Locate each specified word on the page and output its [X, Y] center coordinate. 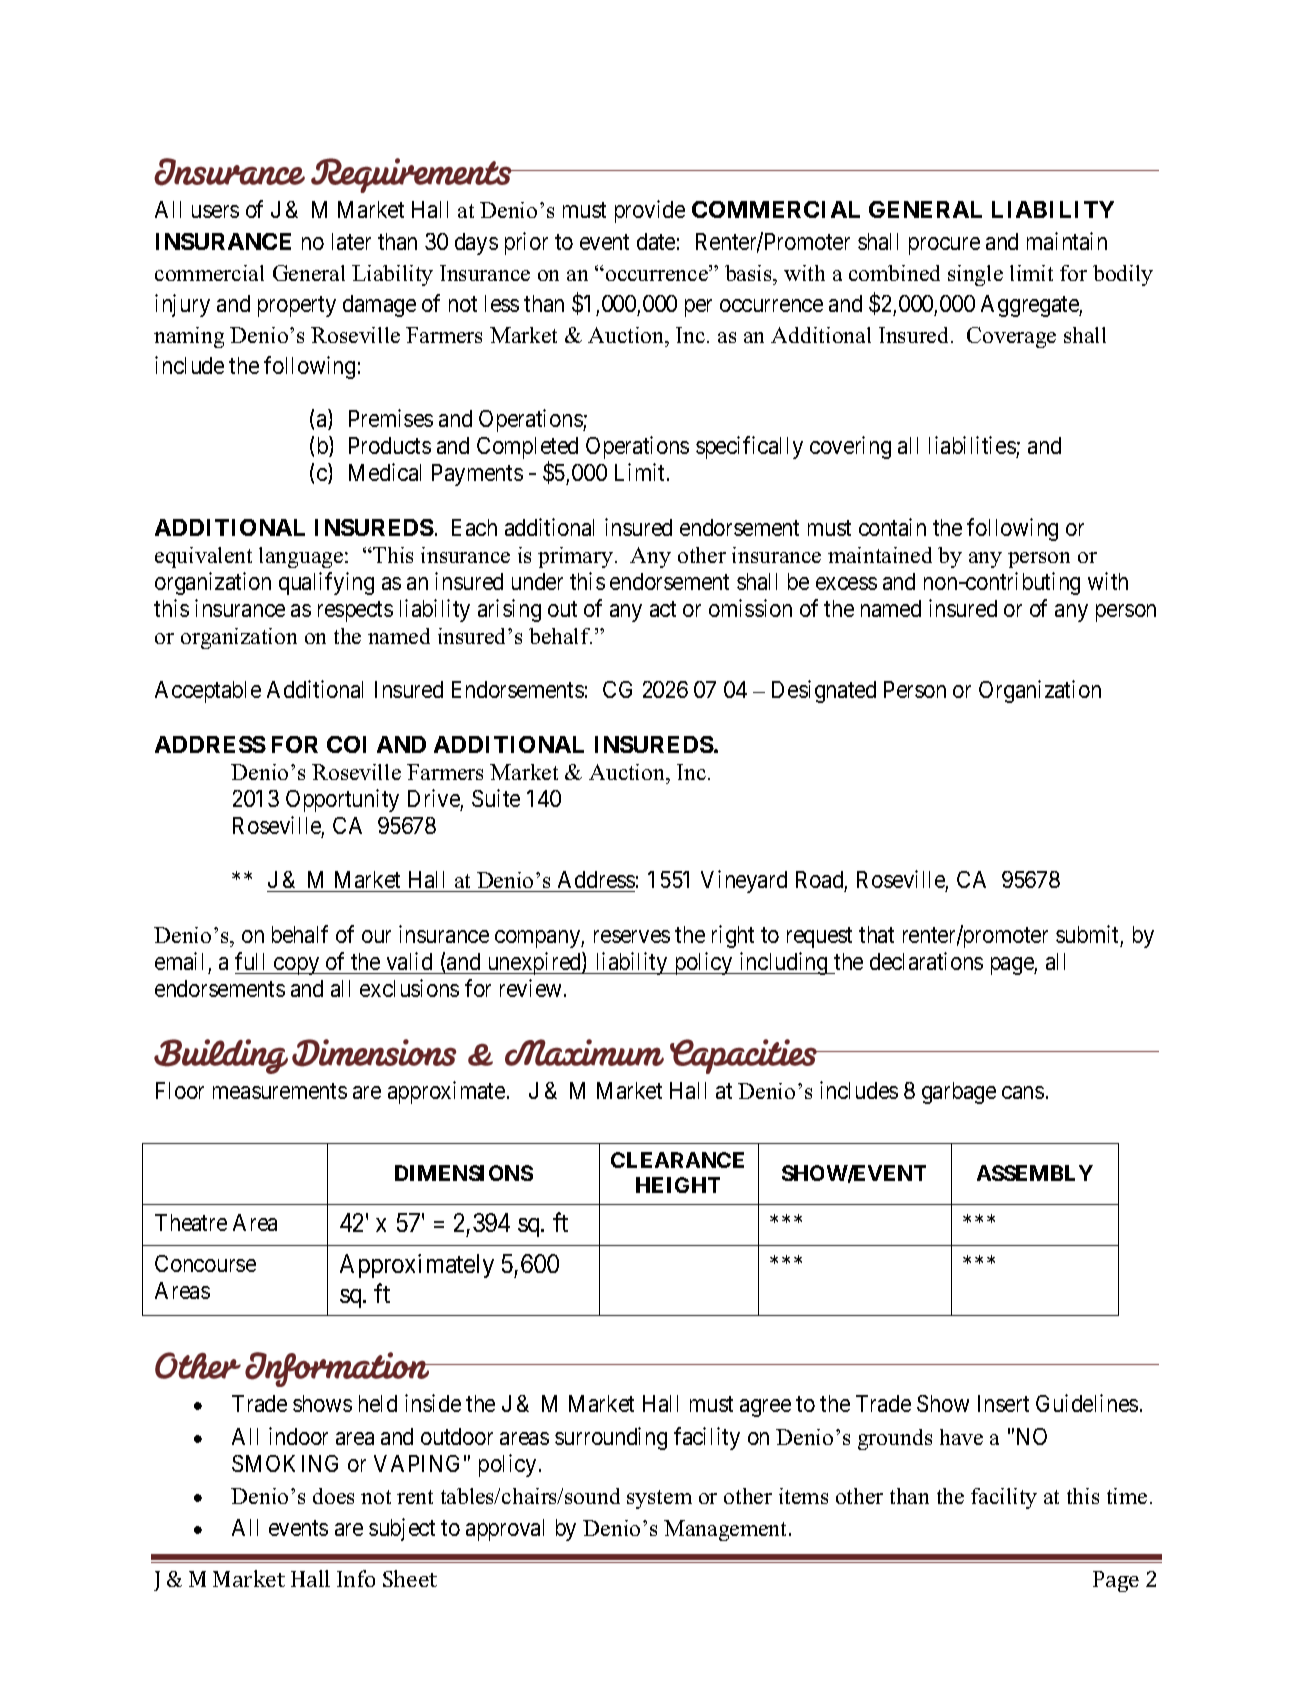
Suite [496, 798]
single [975, 275]
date [656, 241]
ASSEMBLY [1035, 1173]
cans [1023, 1092]
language [302, 557]
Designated [824, 691]
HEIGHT [678, 1185]
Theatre [191, 1222]
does [333, 1496]
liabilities [972, 445]
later [351, 241]
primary [577, 557]
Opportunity [342, 800]
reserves [632, 936]
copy [297, 966]
